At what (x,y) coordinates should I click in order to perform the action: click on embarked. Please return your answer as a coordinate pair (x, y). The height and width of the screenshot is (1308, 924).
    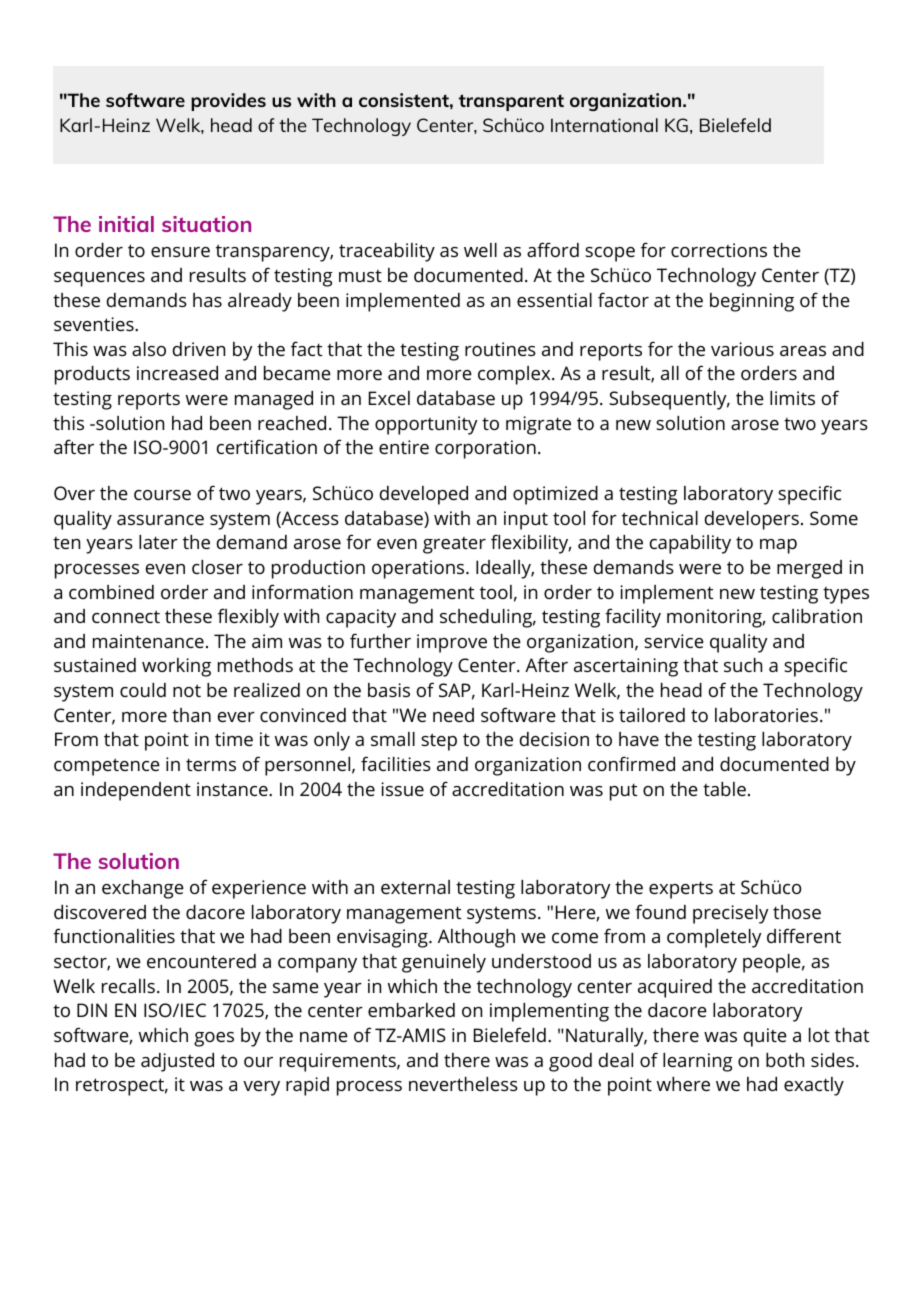
    Looking at the image, I should click on (411, 1010).
